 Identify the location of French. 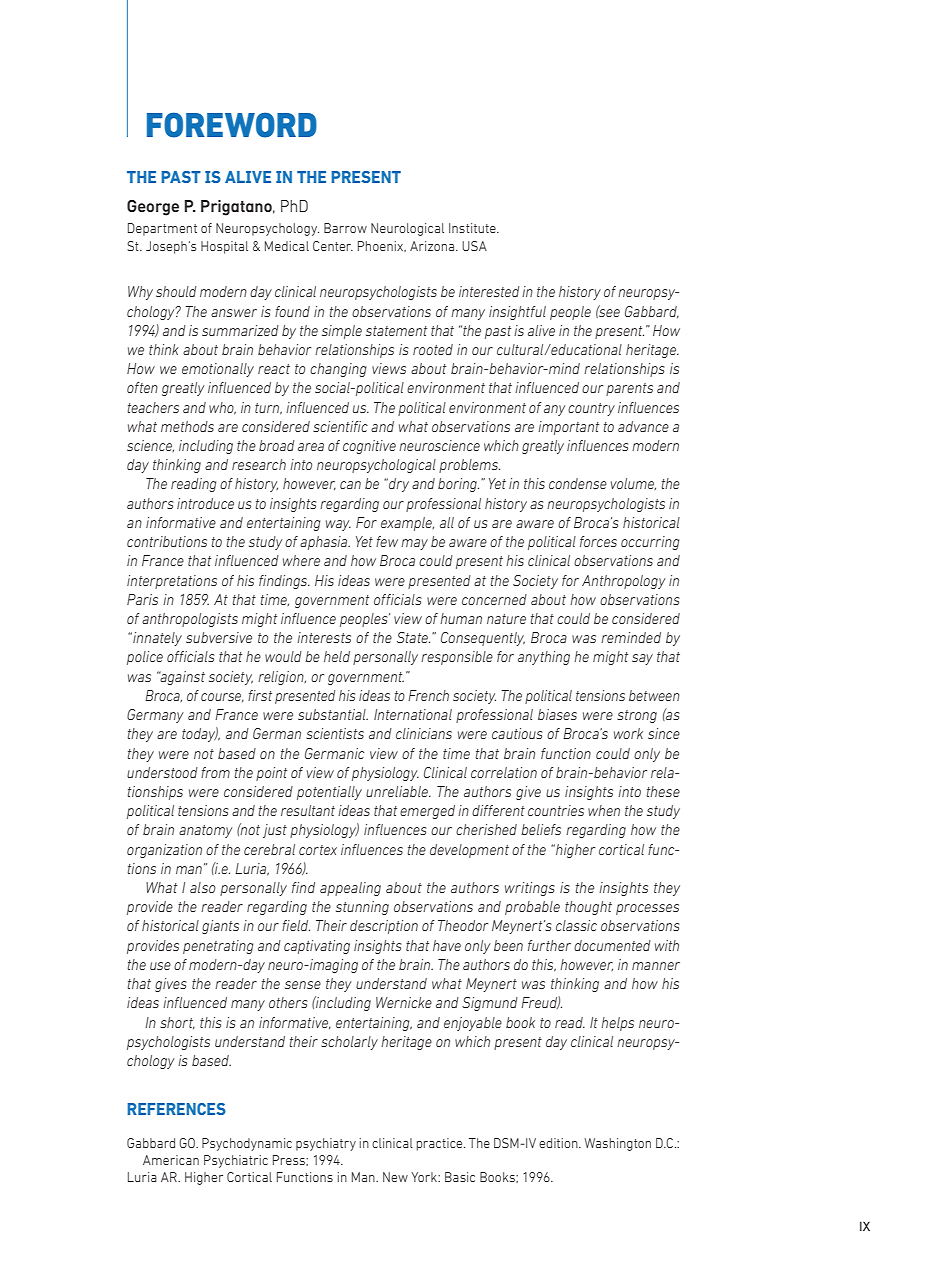
(428, 695).
